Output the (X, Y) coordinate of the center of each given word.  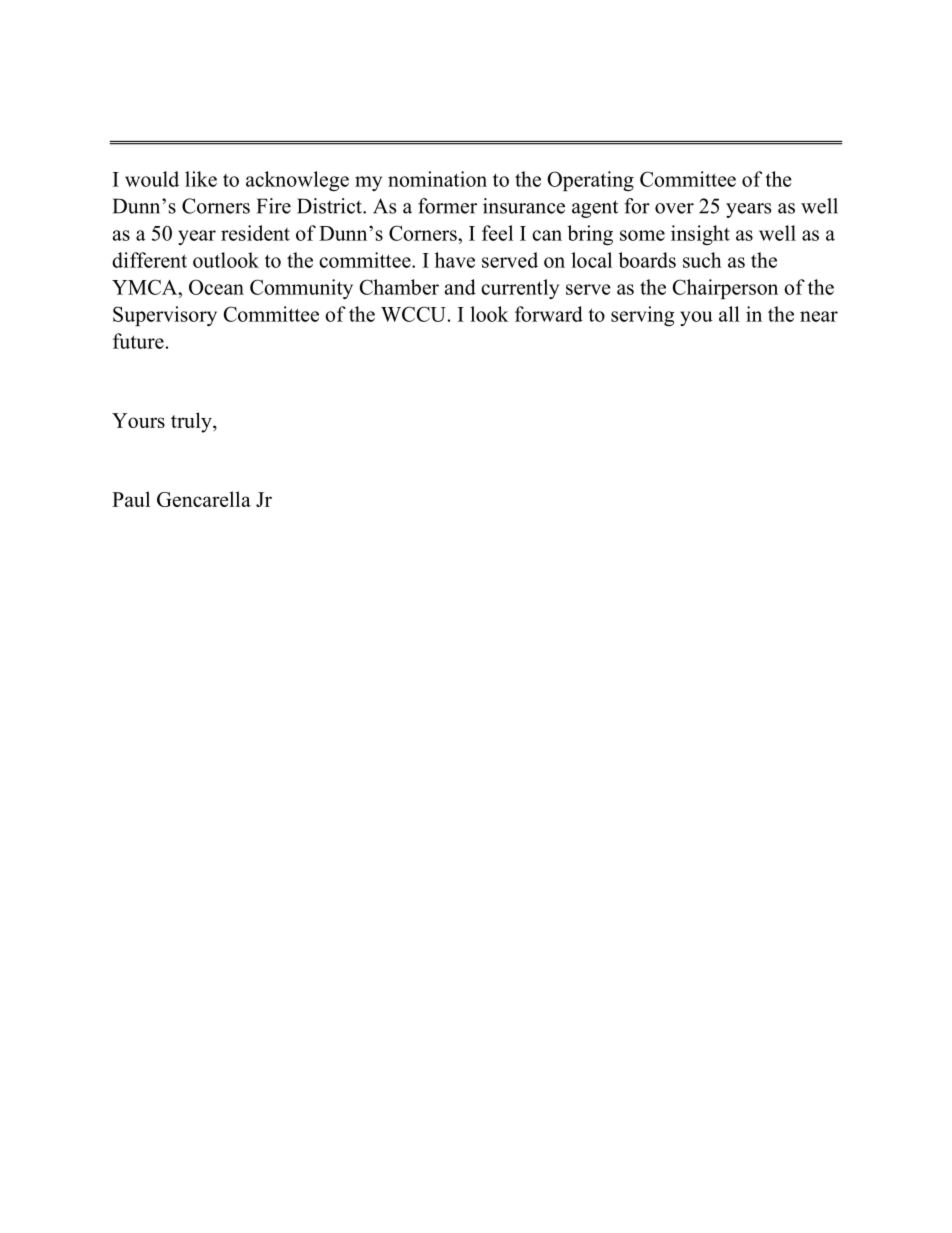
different (149, 260)
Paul (131, 499)
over (674, 208)
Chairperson (725, 289)
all (729, 314)
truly (192, 422)
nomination (437, 179)
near (819, 316)
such (702, 260)
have (455, 260)
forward (549, 314)
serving (642, 316)
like (201, 179)
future (138, 341)
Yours (138, 420)
